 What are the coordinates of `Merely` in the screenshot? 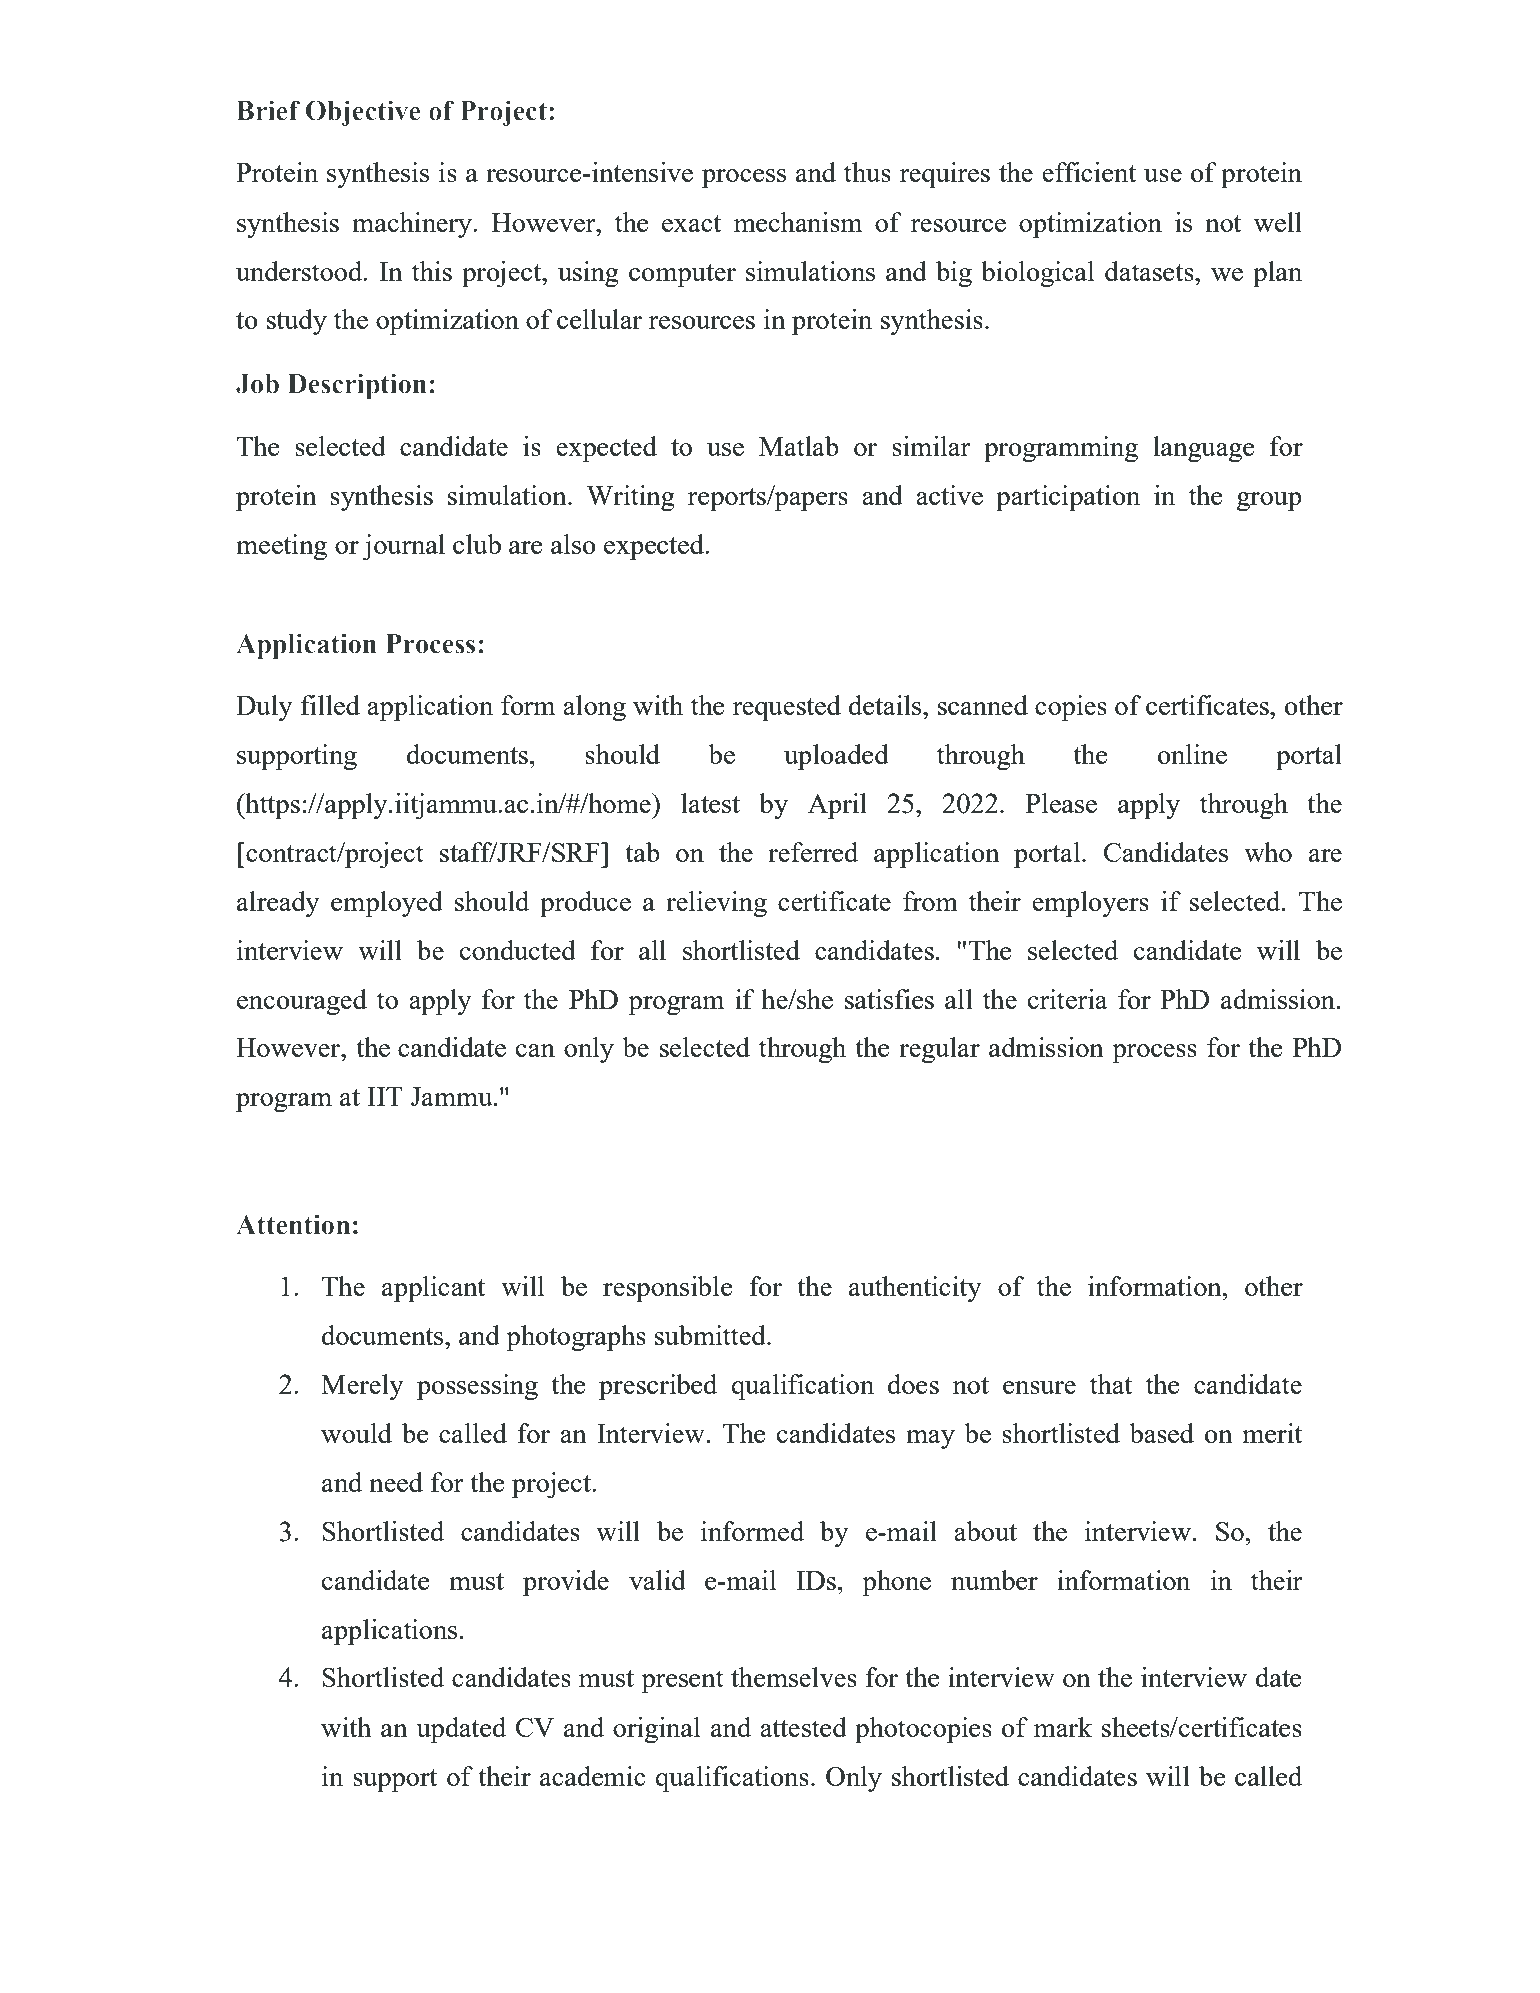 It's located at (362, 1387).
